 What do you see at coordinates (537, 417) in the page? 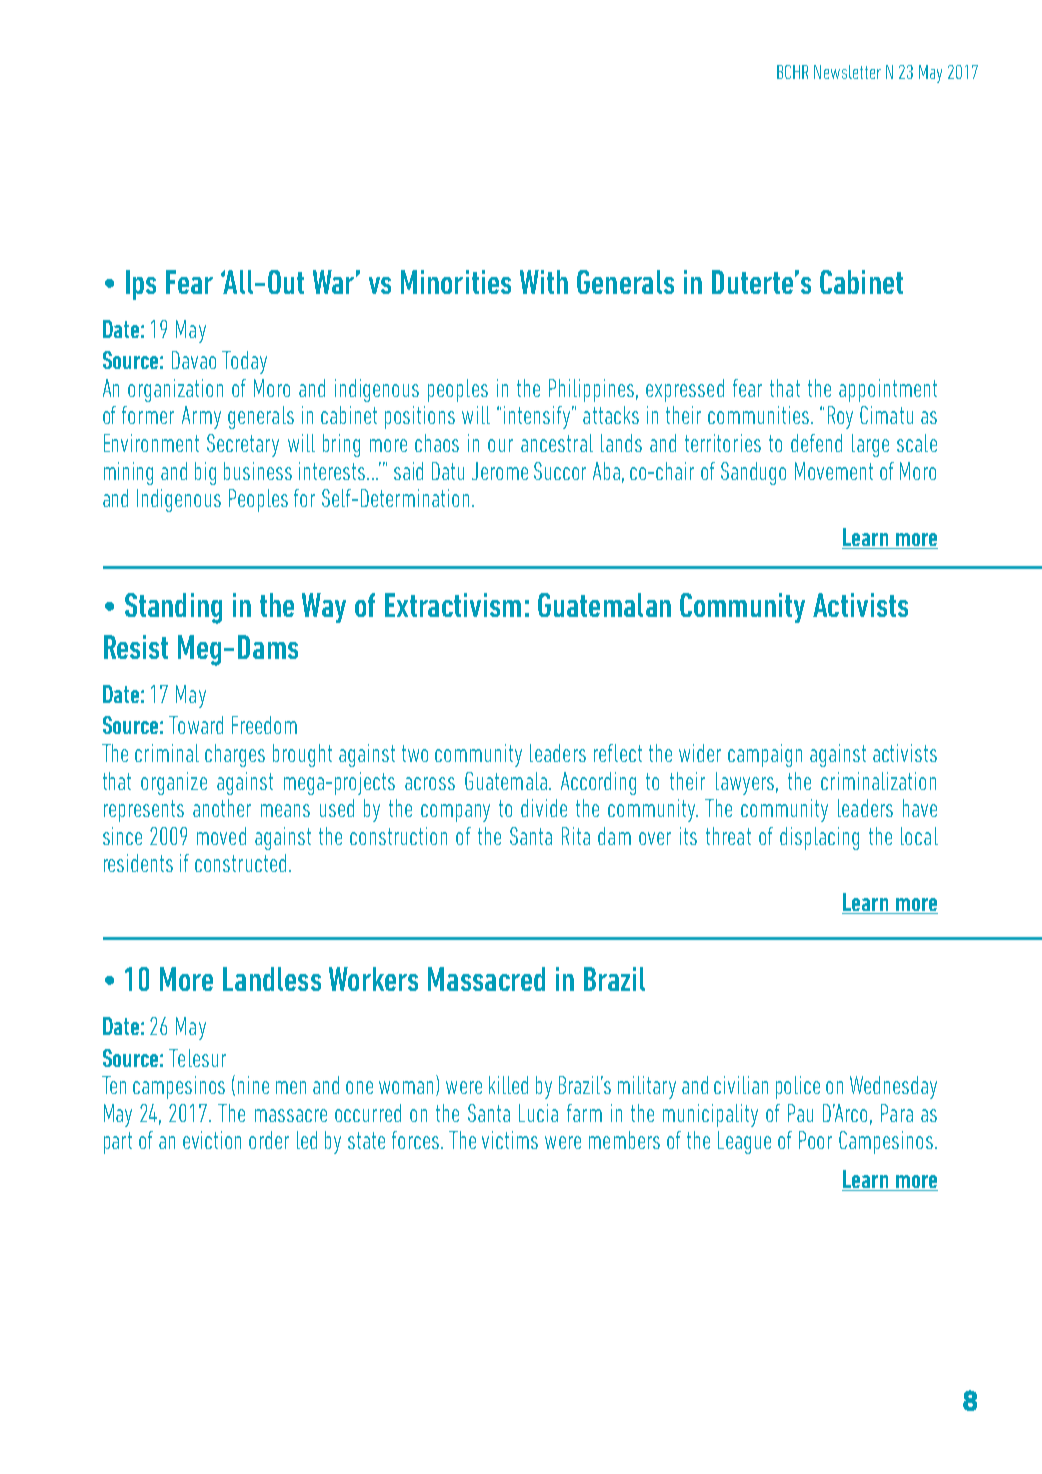
I see `intensify` at bounding box center [537, 417].
